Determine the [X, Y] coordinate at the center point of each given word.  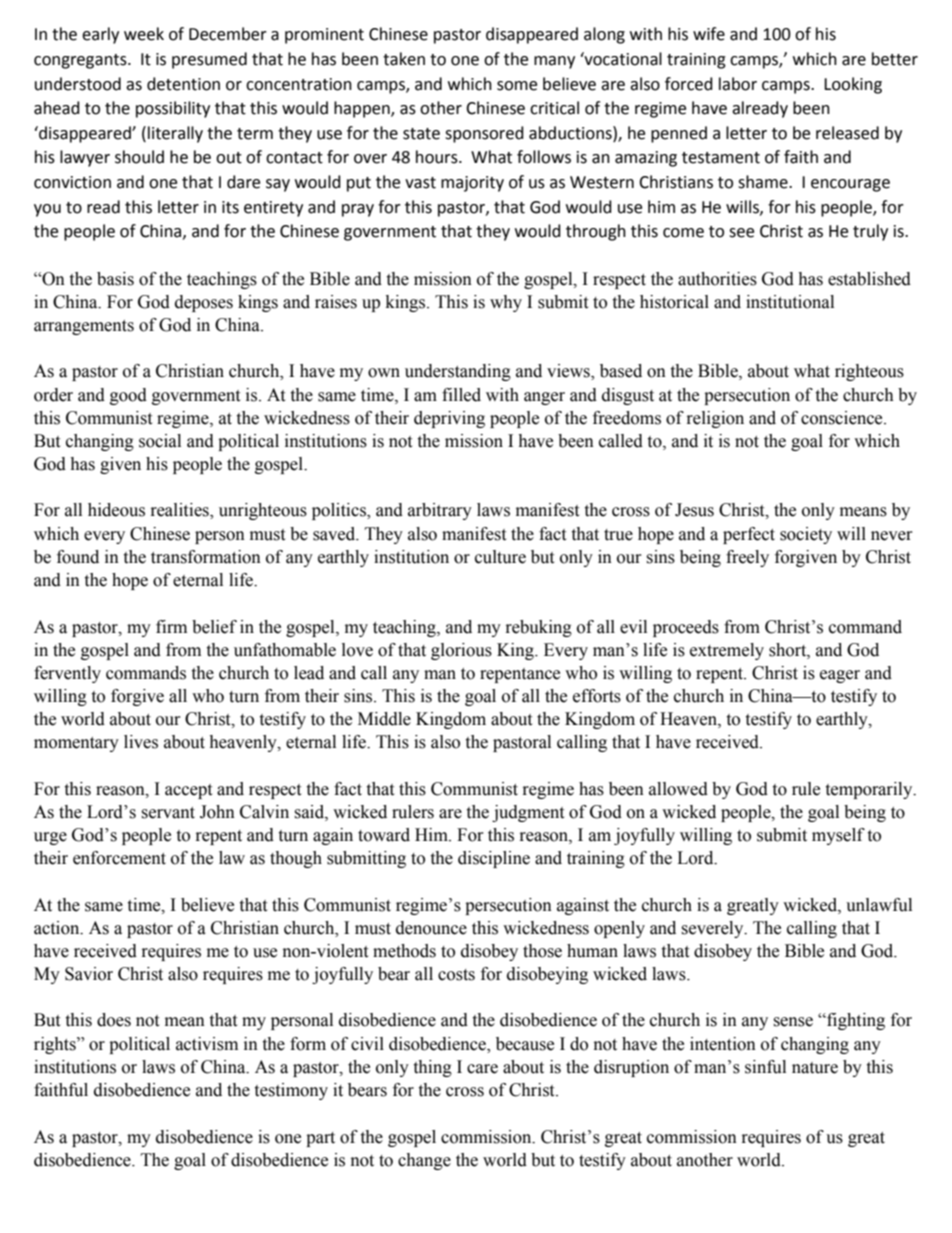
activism [207, 1044]
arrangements [84, 327]
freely [747, 558]
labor [738, 84]
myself [838, 836]
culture [500, 557]
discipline [494, 859]
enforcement [119, 858]
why [506, 303]
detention [183, 84]
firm [171, 626]
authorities [717, 279]
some [517, 86]
